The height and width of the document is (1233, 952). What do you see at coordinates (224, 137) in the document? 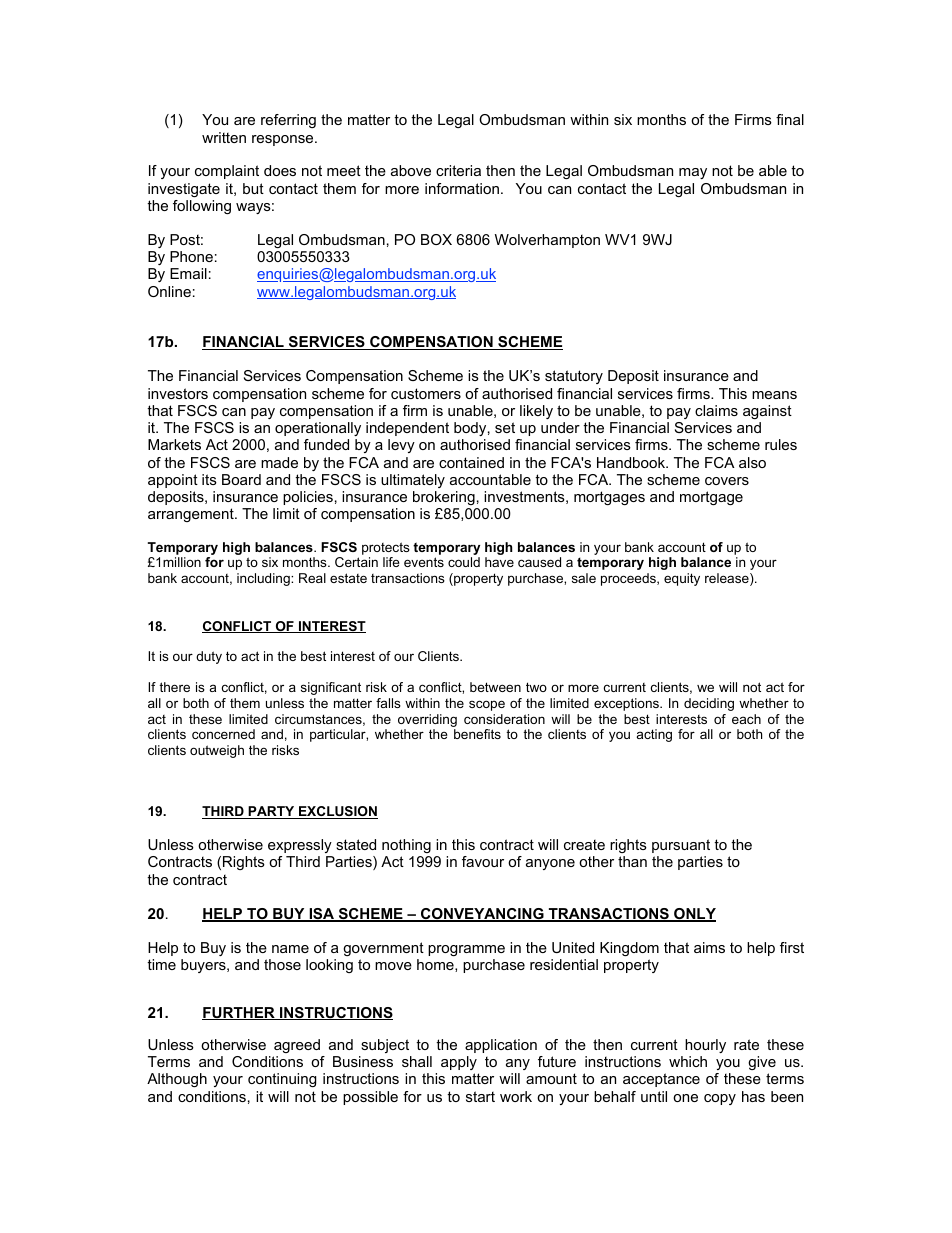
I see `written` at bounding box center [224, 137].
